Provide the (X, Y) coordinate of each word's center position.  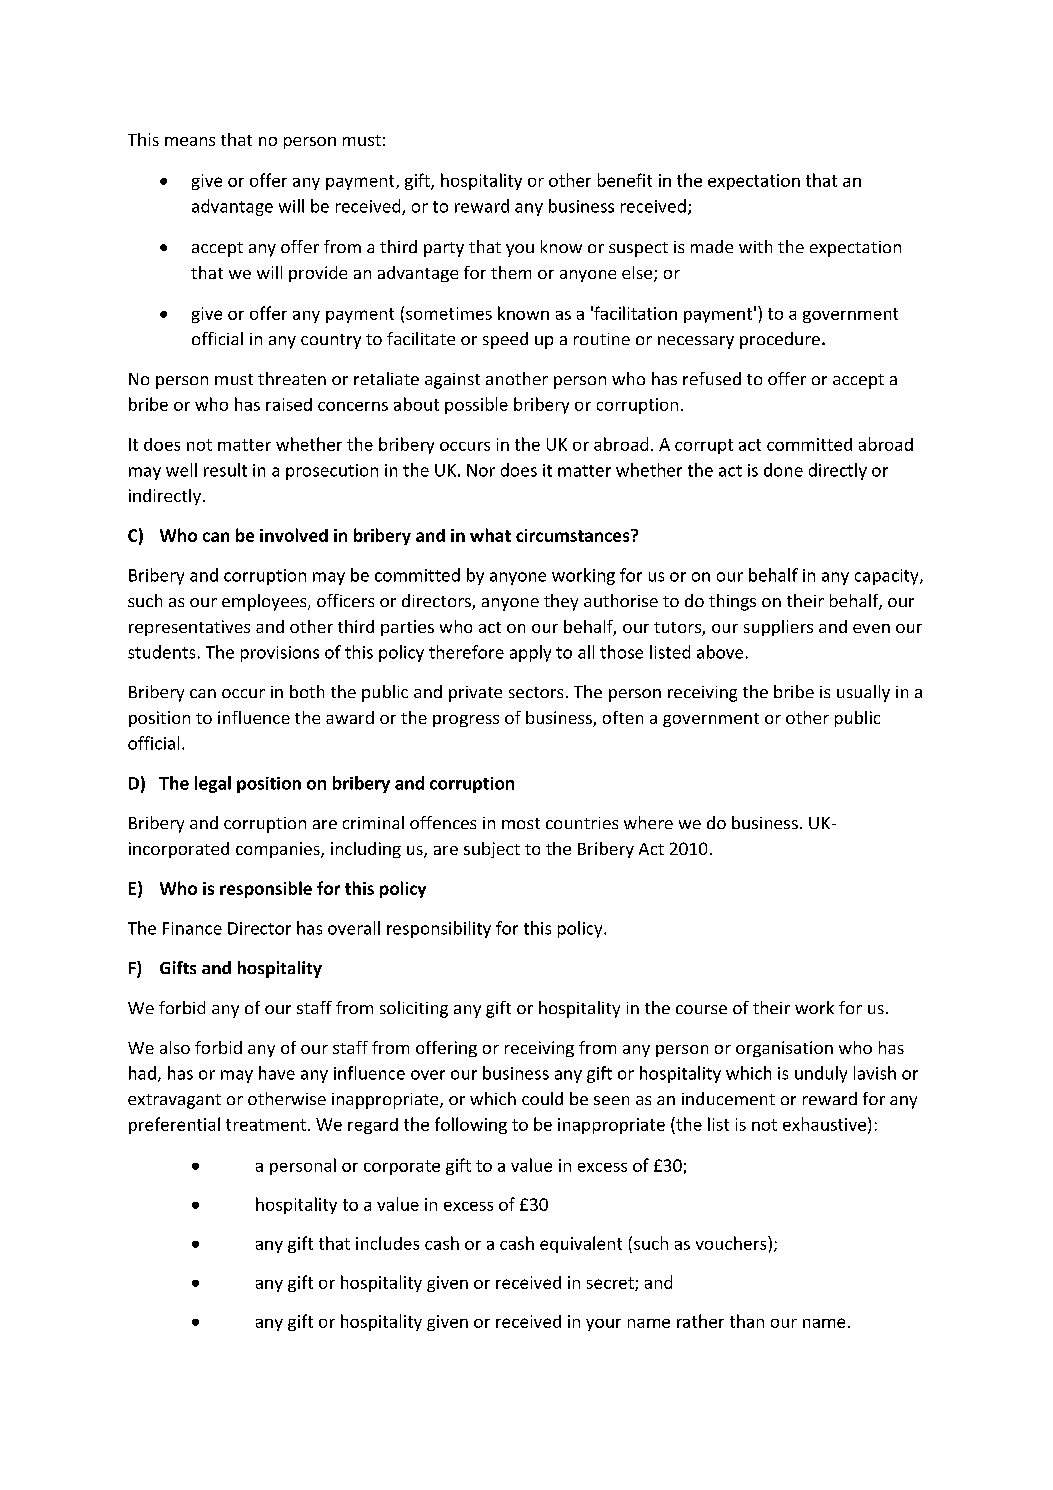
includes (387, 1243)
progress (466, 721)
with (755, 246)
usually (863, 693)
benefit (625, 180)
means (190, 141)
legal (213, 784)
